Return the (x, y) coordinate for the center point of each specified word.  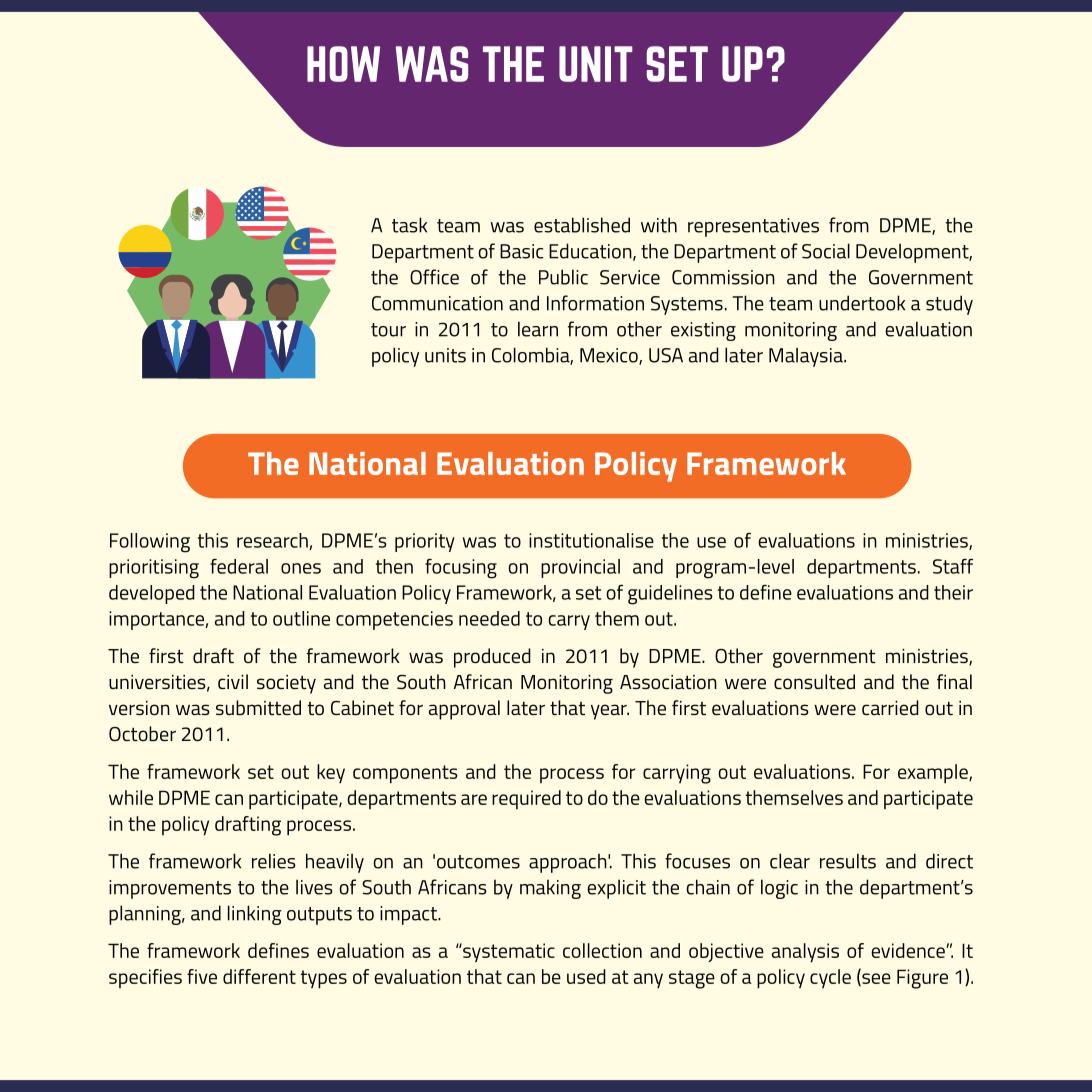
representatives (753, 227)
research (273, 541)
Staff (953, 566)
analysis (805, 953)
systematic (508, 953)
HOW (343, 64)
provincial (580, 568)
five (202, 976)
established (582, 225)
